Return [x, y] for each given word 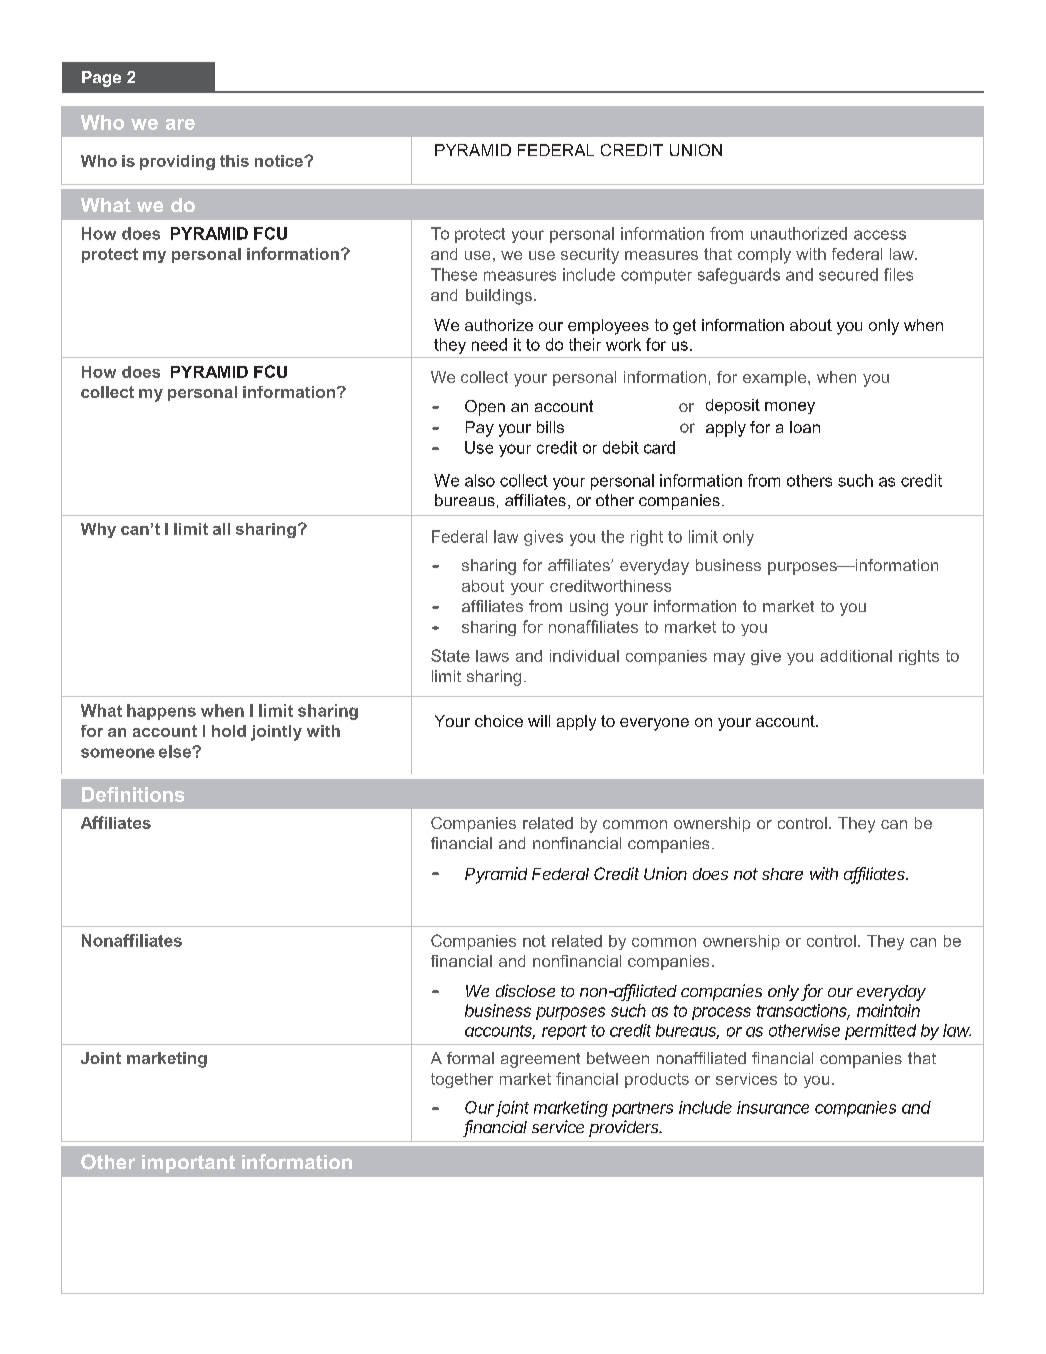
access [880, 235]
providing [177, 162]
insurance [773, 1107]
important [188, 1164]
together [462, 1080]
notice [280, 161]
